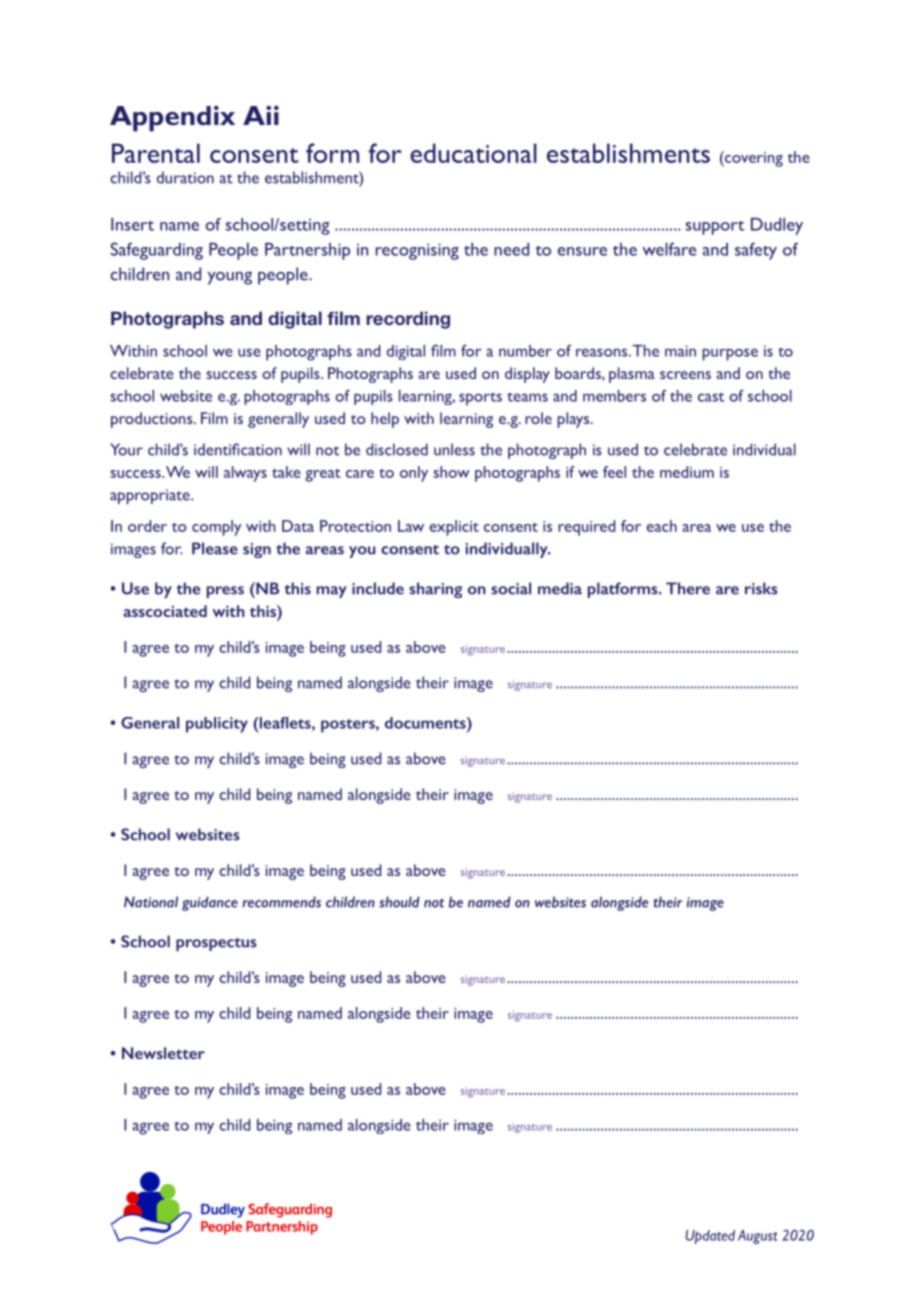 This screenshot has width=924, height=1308. Describe the element at coordinates (715, 228) in the screenshot. I see `support` at that location.
